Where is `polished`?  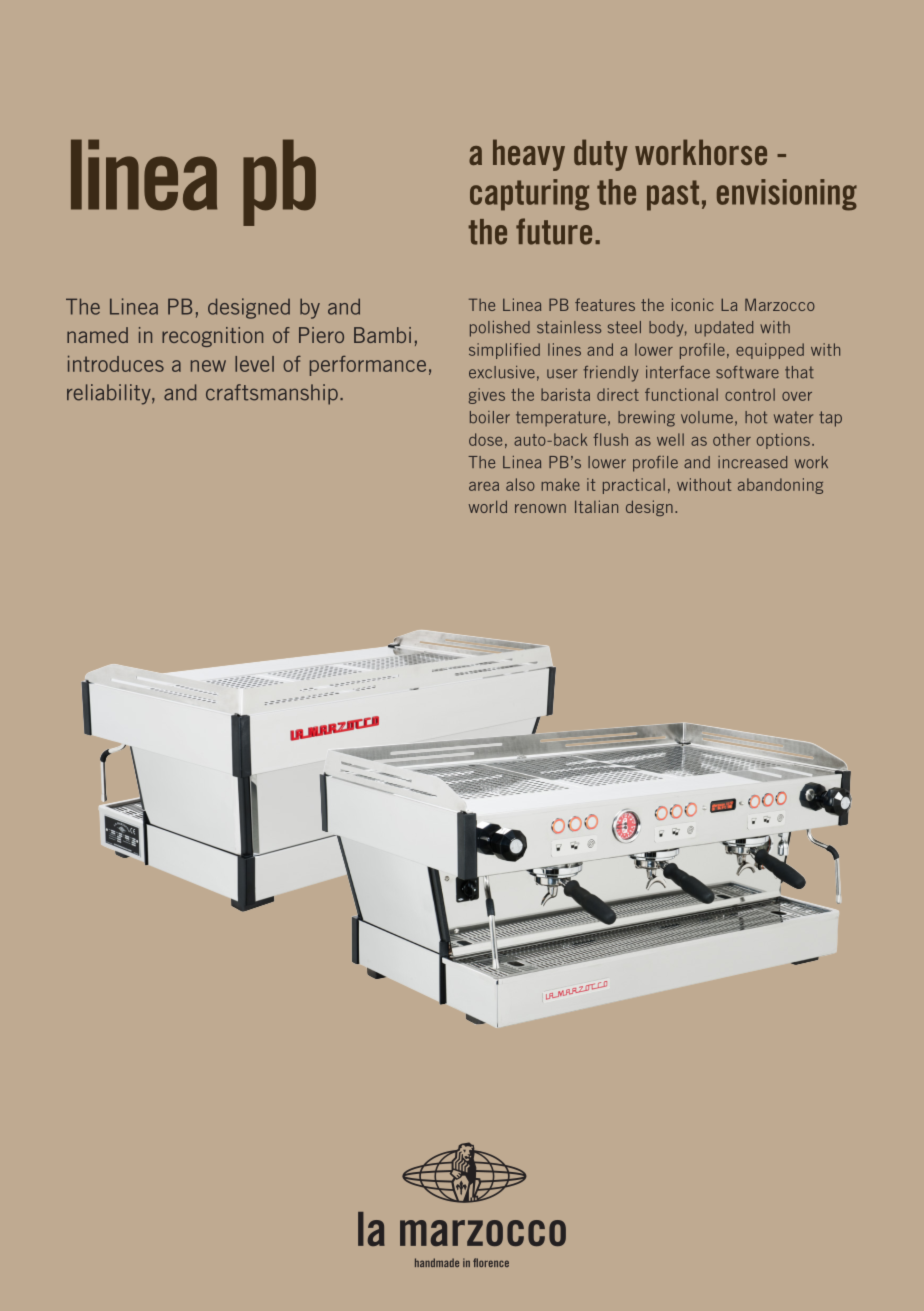 polished is located at coordinates (500, 329).
